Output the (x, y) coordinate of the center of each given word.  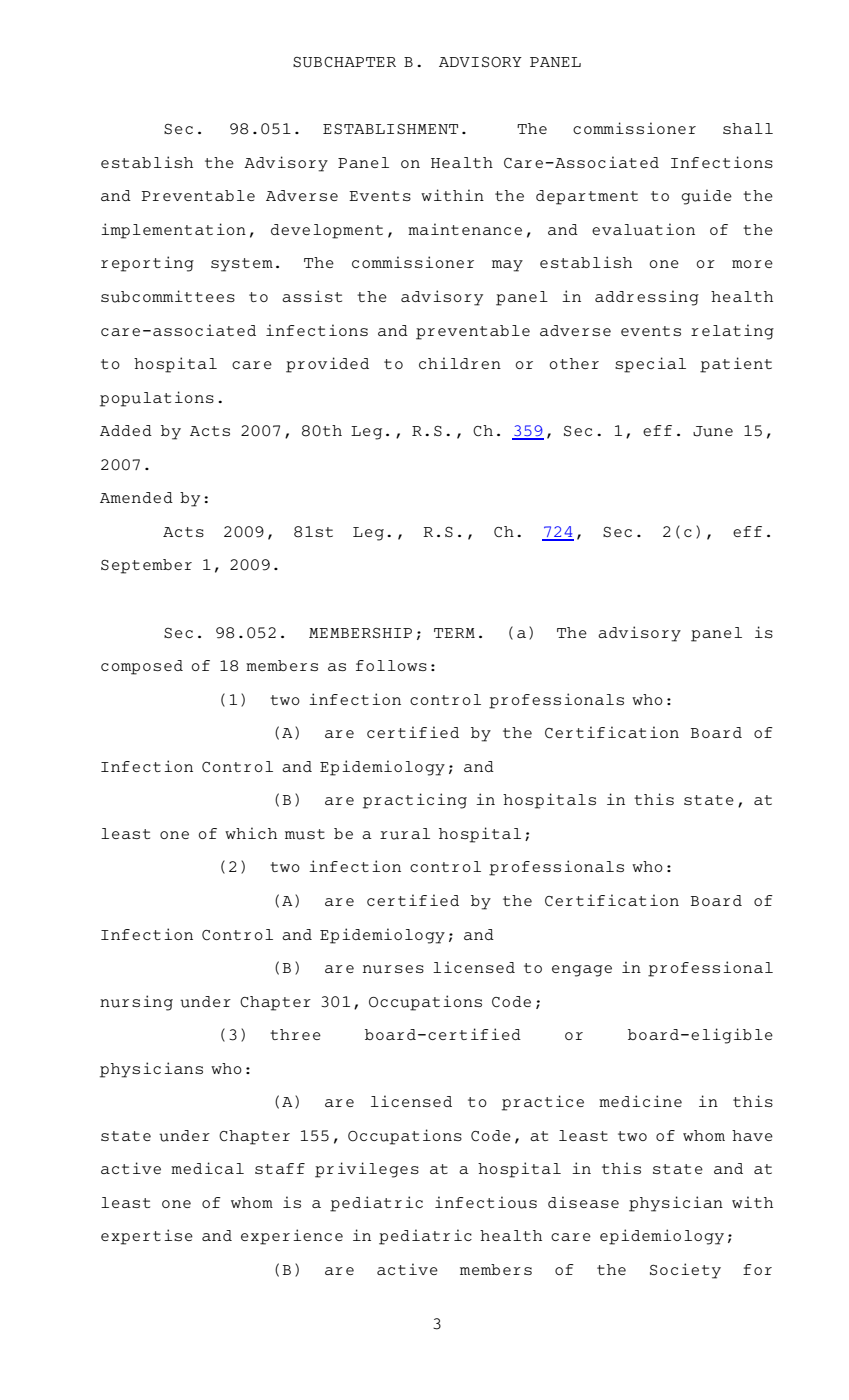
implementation (173, 231)
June (713, 431)
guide (706, 197)
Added (126, 430)
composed (142, 667)
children (460, 363)
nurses (393, 969)
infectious (486, 1202)
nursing (136, 1003)
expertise (147, 1237)
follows (391, 665)
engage (582, 971)
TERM (454, 633)
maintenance (465, 229)
